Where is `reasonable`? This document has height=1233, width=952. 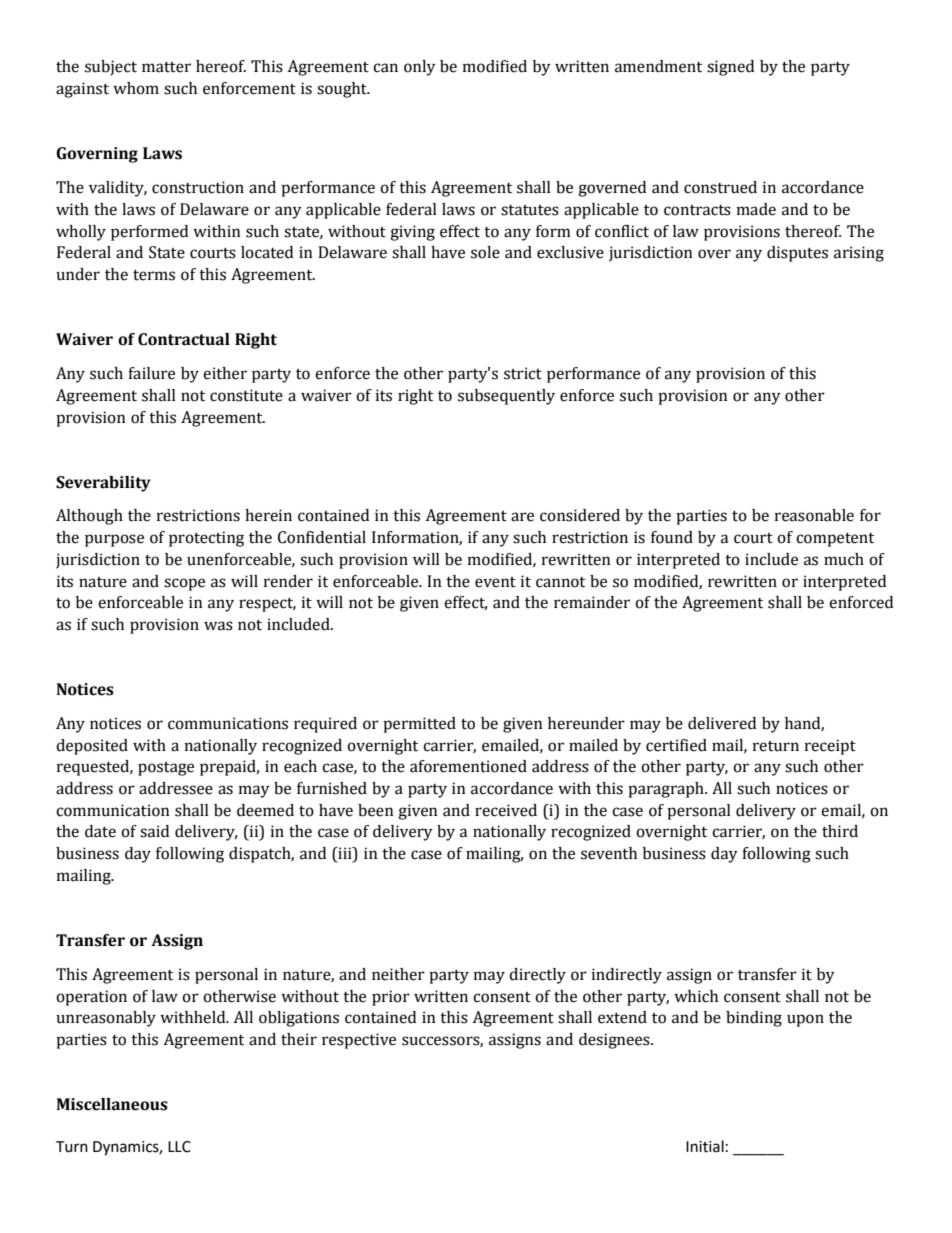 reasonable is located at coordinates (814, 515).
